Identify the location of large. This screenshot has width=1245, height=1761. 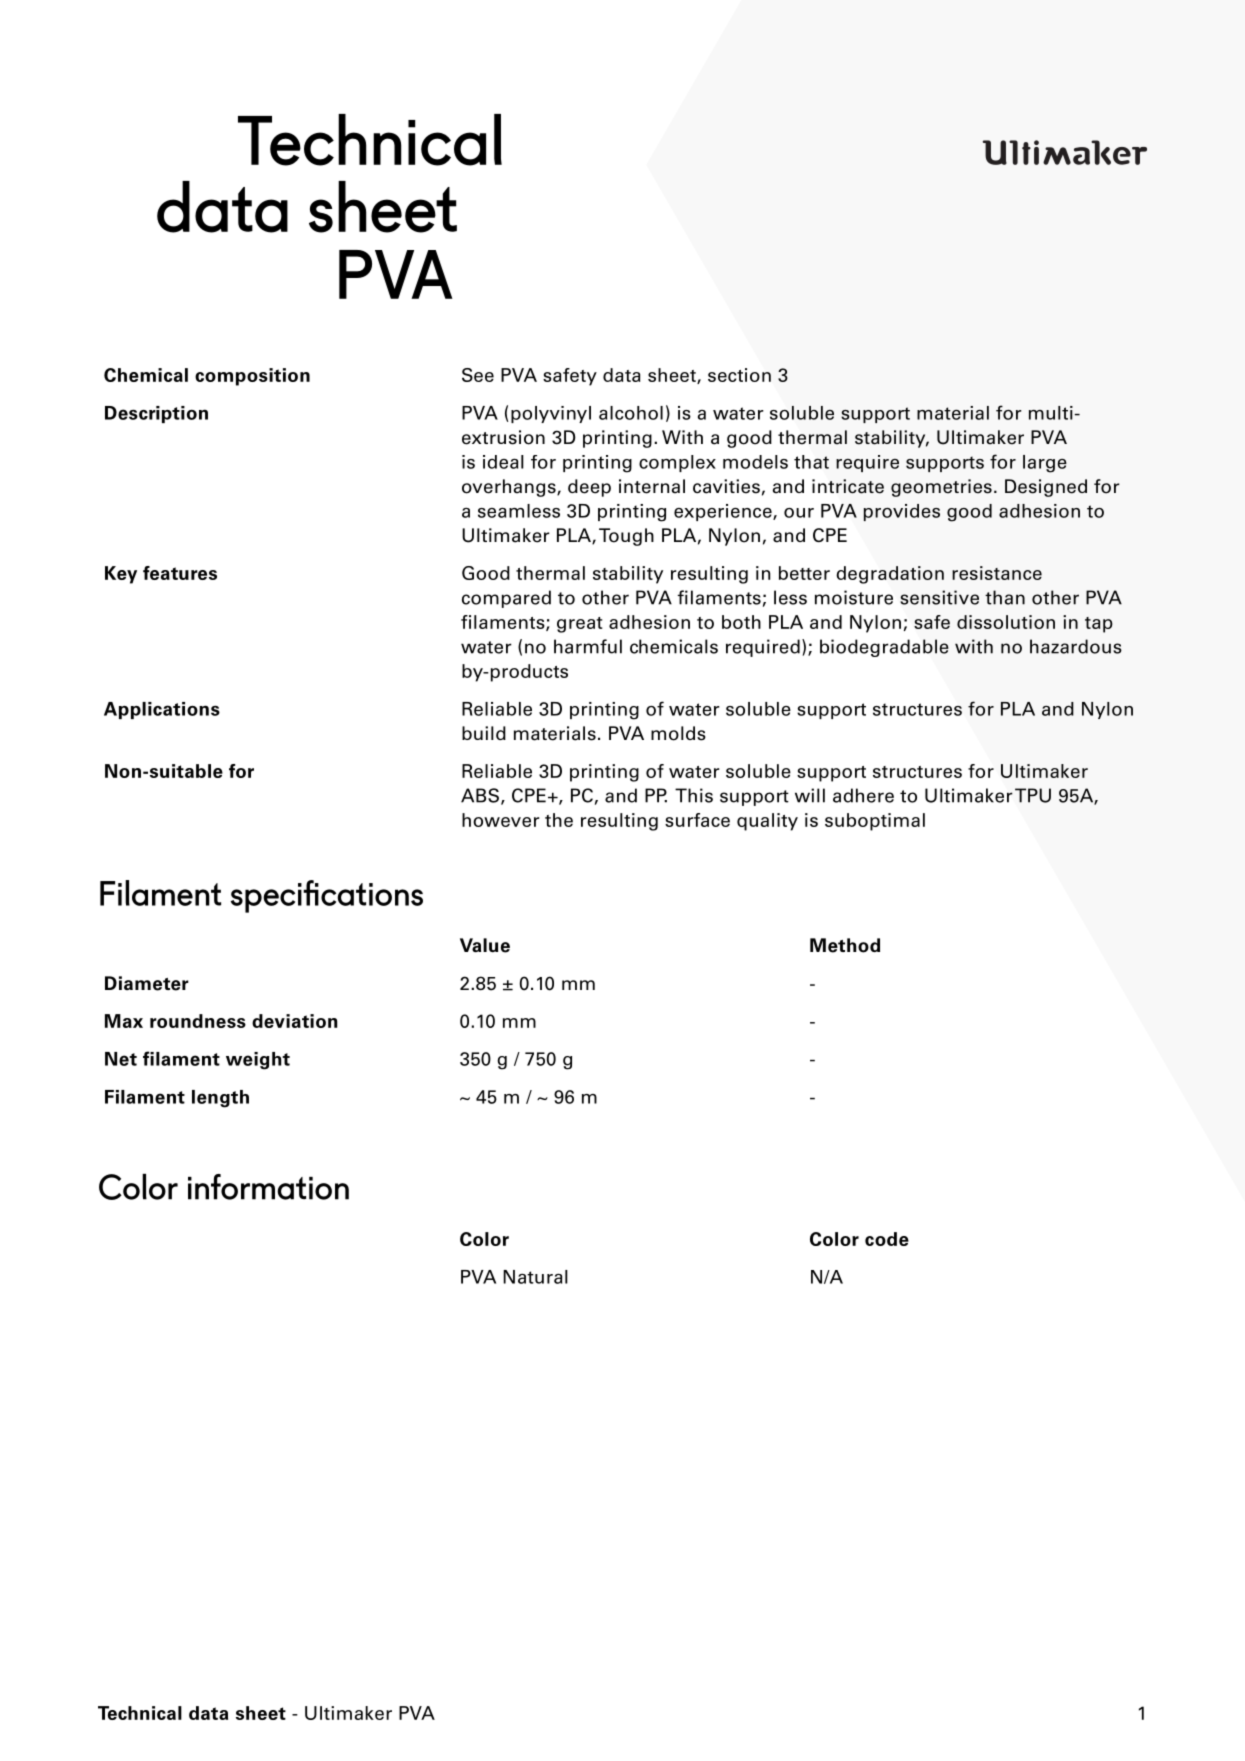
(1045, 464).
